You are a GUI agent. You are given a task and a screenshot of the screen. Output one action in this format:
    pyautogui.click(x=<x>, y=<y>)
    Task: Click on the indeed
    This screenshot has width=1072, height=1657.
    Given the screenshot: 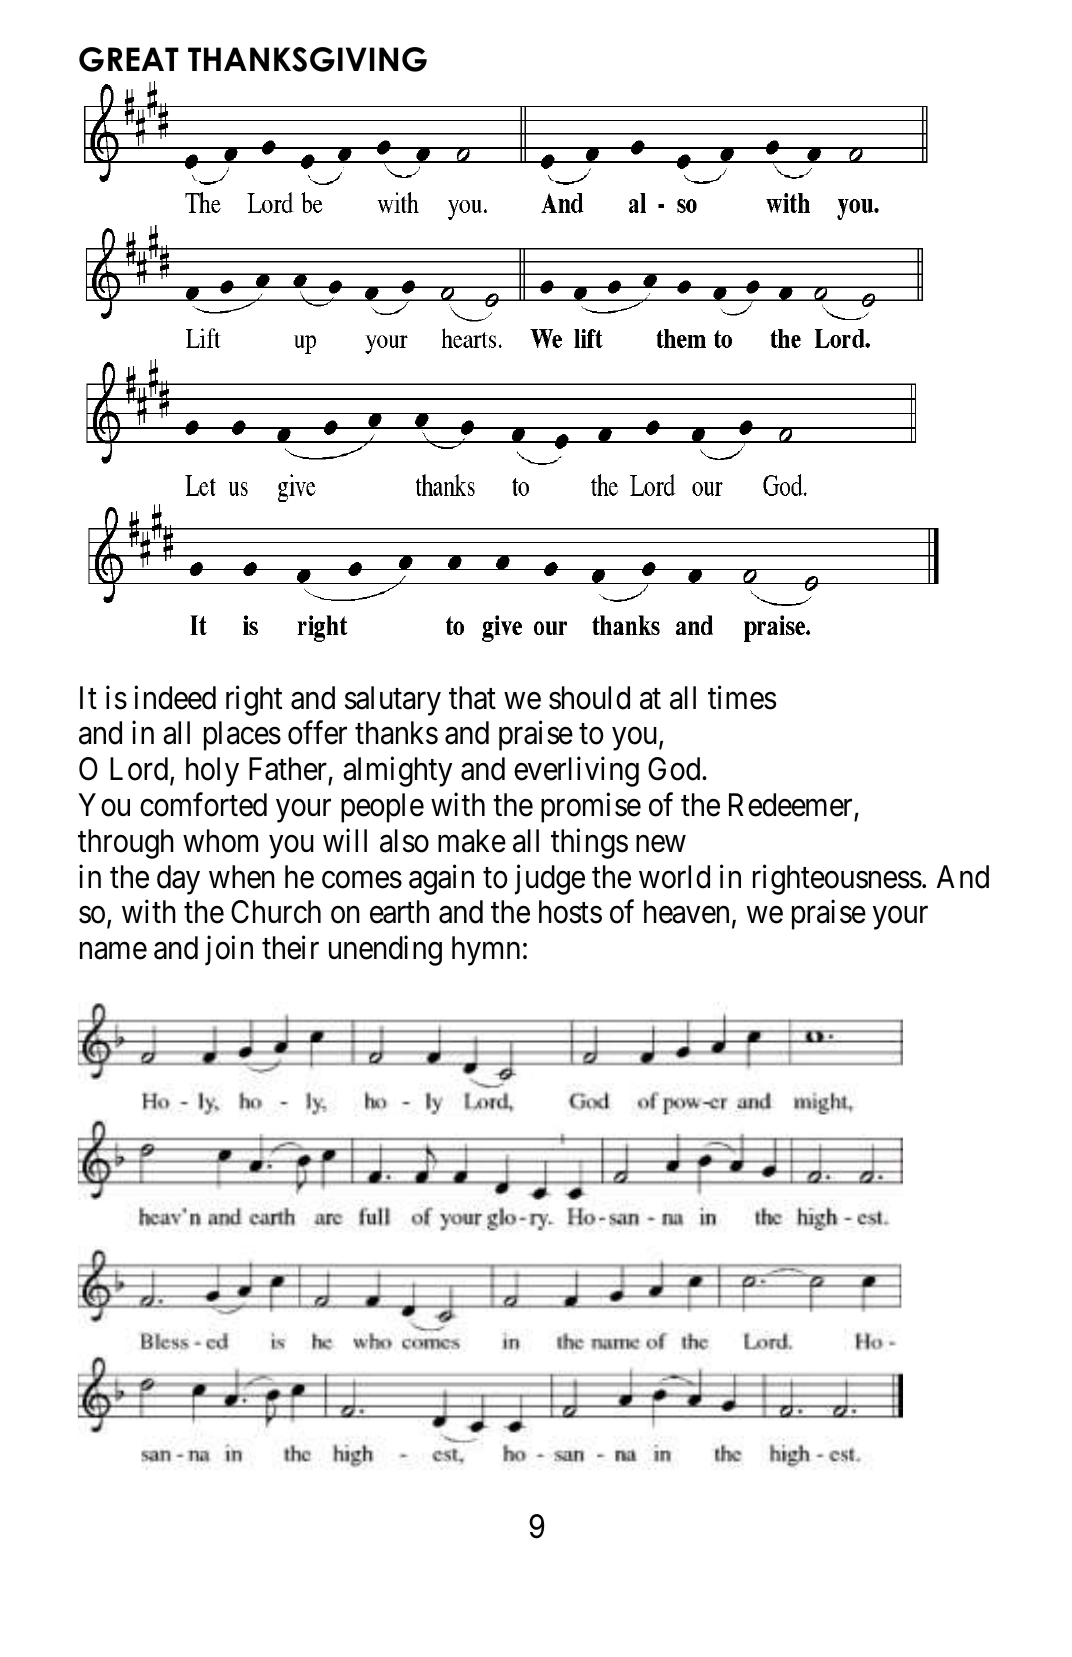 What is the action you would take?
    pyautogui.click(x=175, y=697)
